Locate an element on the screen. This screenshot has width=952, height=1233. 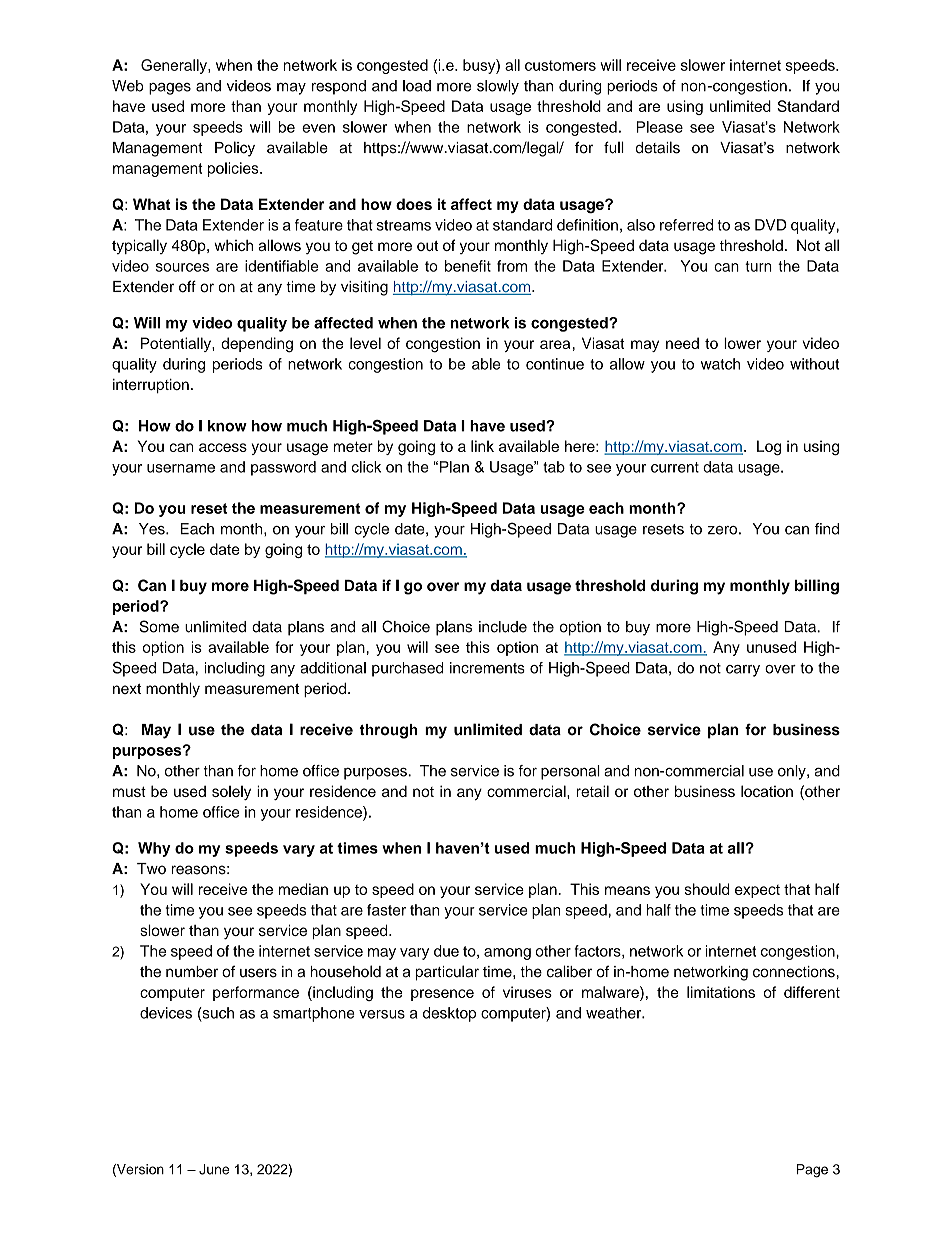
include is located at coordinates (503, 627).
